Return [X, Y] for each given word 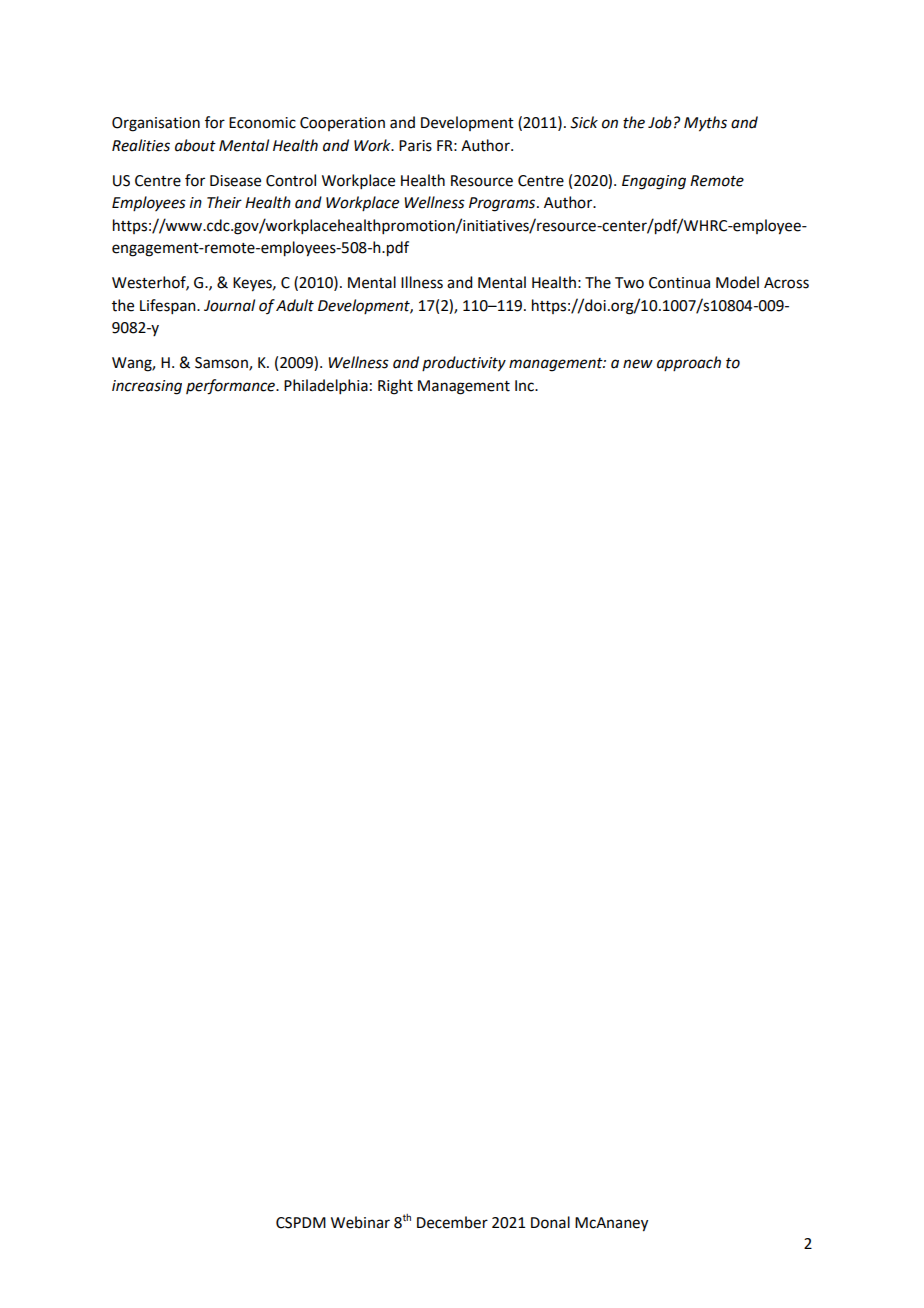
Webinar [360, 1222]
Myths [705, 124]
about [195, 145]
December [452, 1222]
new [638, 364]
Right [395, 387]
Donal [550, 1222]
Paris [415, 146]
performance [232, 387]
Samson [222, 364]
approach [689, 363]
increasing [147, 387]
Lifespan [169, 306]
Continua [679, 283]
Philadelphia [326, 386]
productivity [464, 364]
